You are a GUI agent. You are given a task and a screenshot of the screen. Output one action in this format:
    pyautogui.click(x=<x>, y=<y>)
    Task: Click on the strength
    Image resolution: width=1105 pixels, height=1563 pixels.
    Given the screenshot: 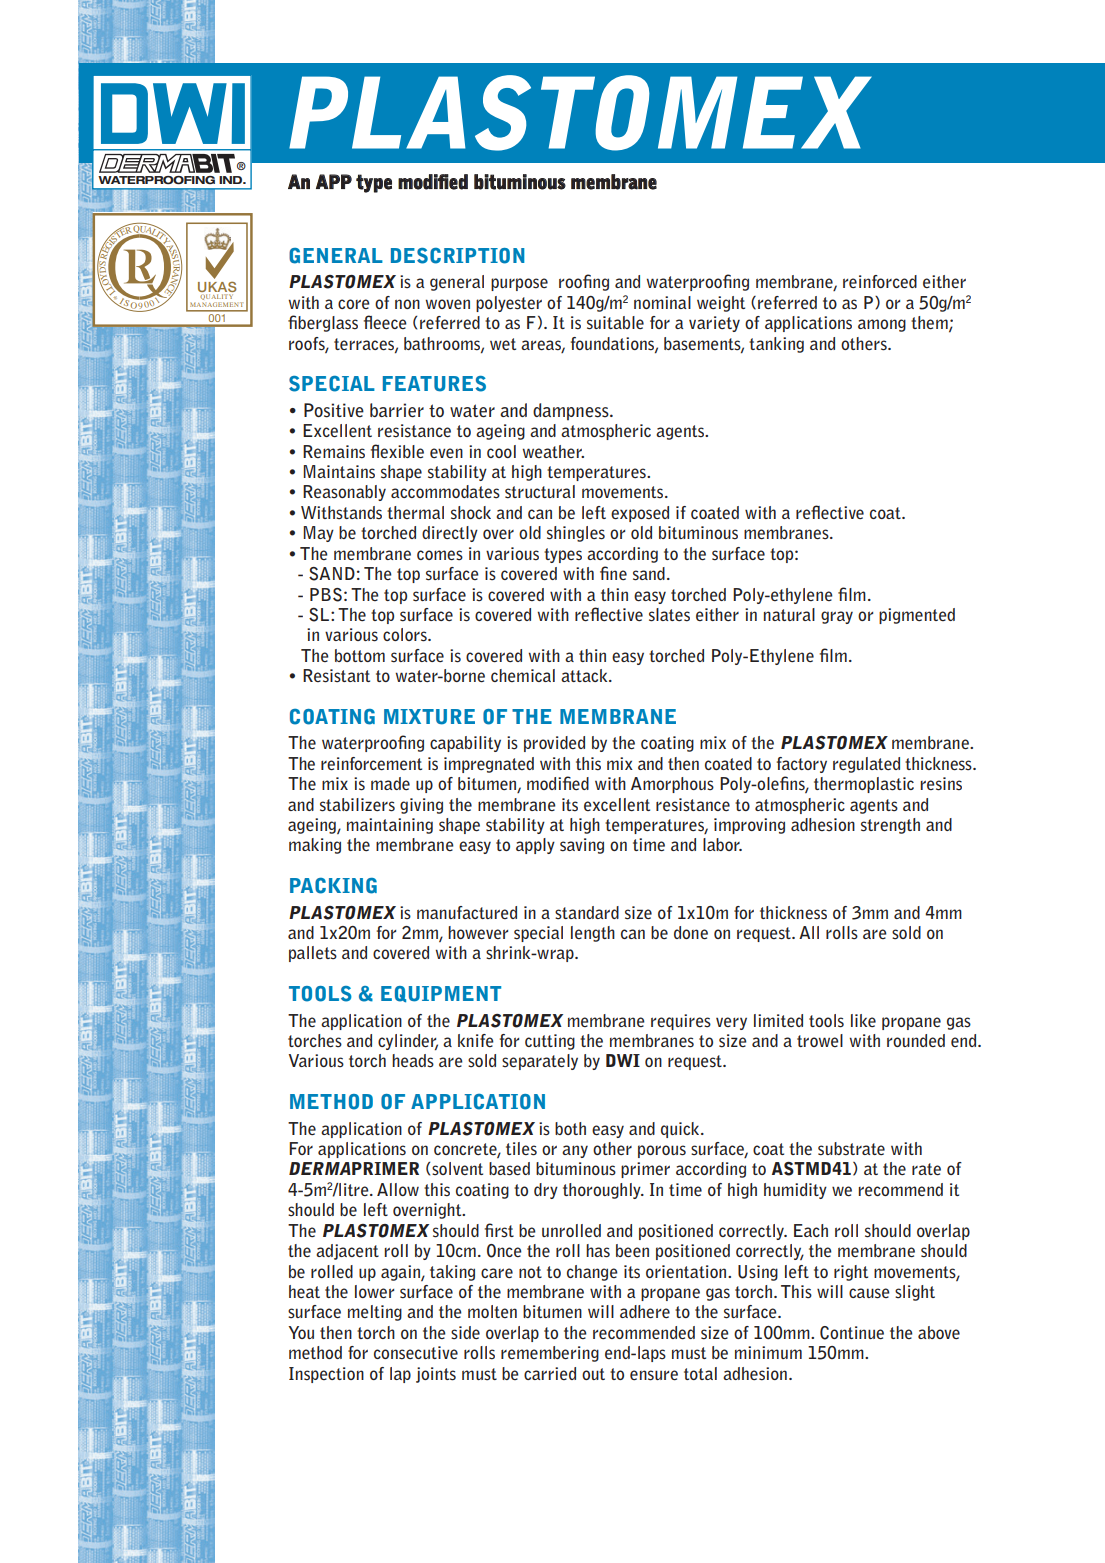 What is the action you would take?
    pyautogui.click(x=890, y=826)
